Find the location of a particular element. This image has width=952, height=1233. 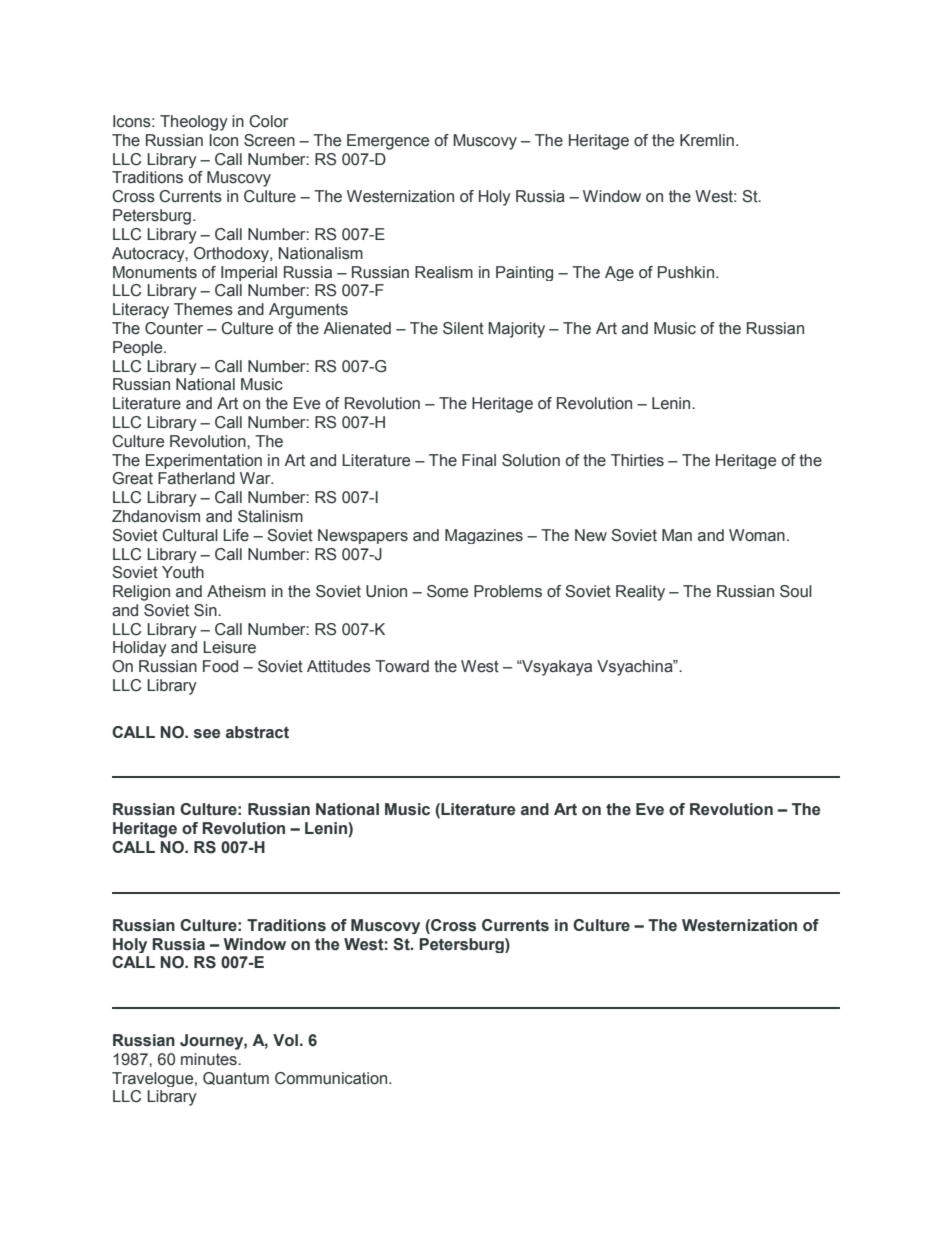

Sin is located at coordinates (206, 610).
